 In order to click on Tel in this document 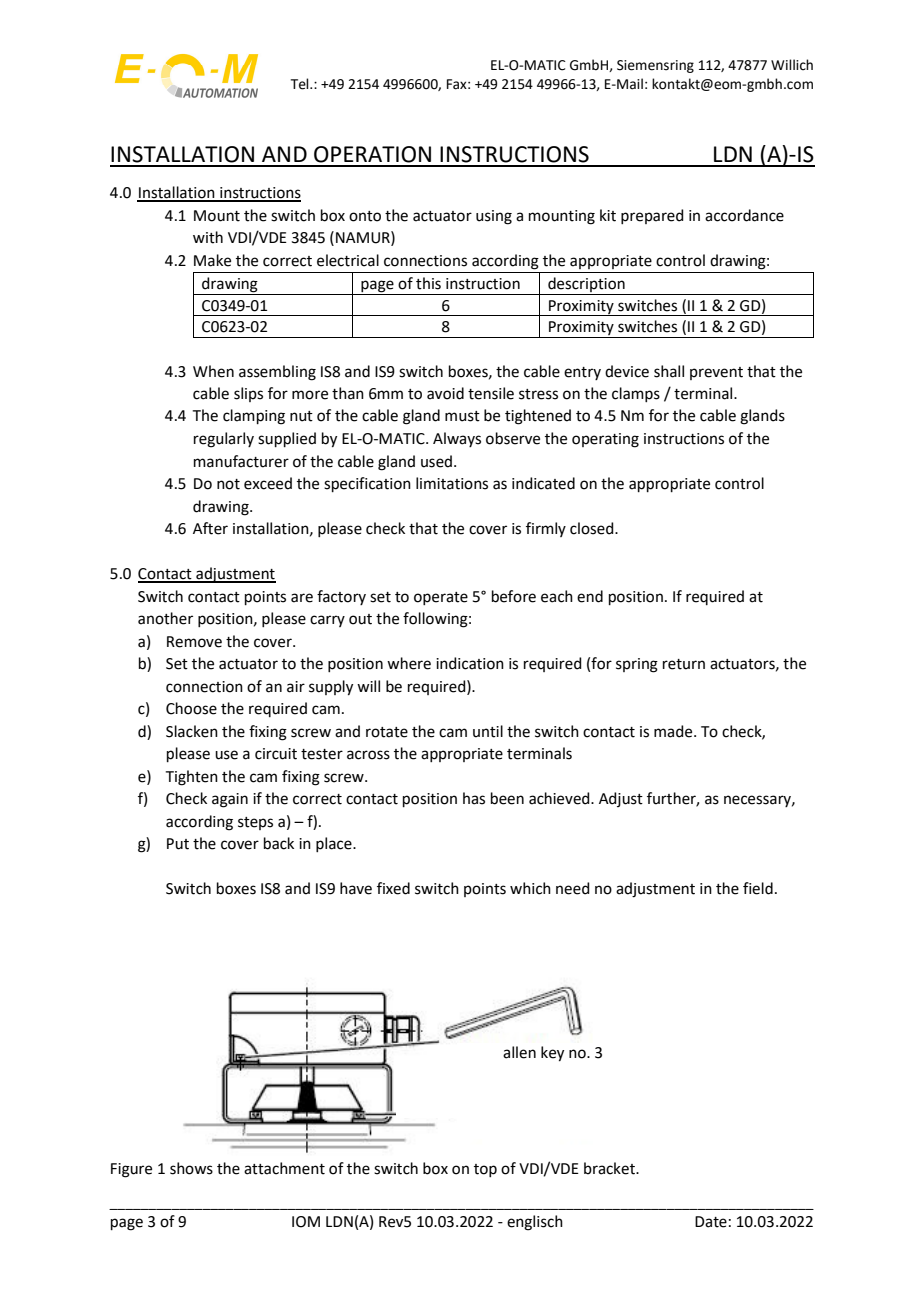, I will do `click(301, 84)`.
